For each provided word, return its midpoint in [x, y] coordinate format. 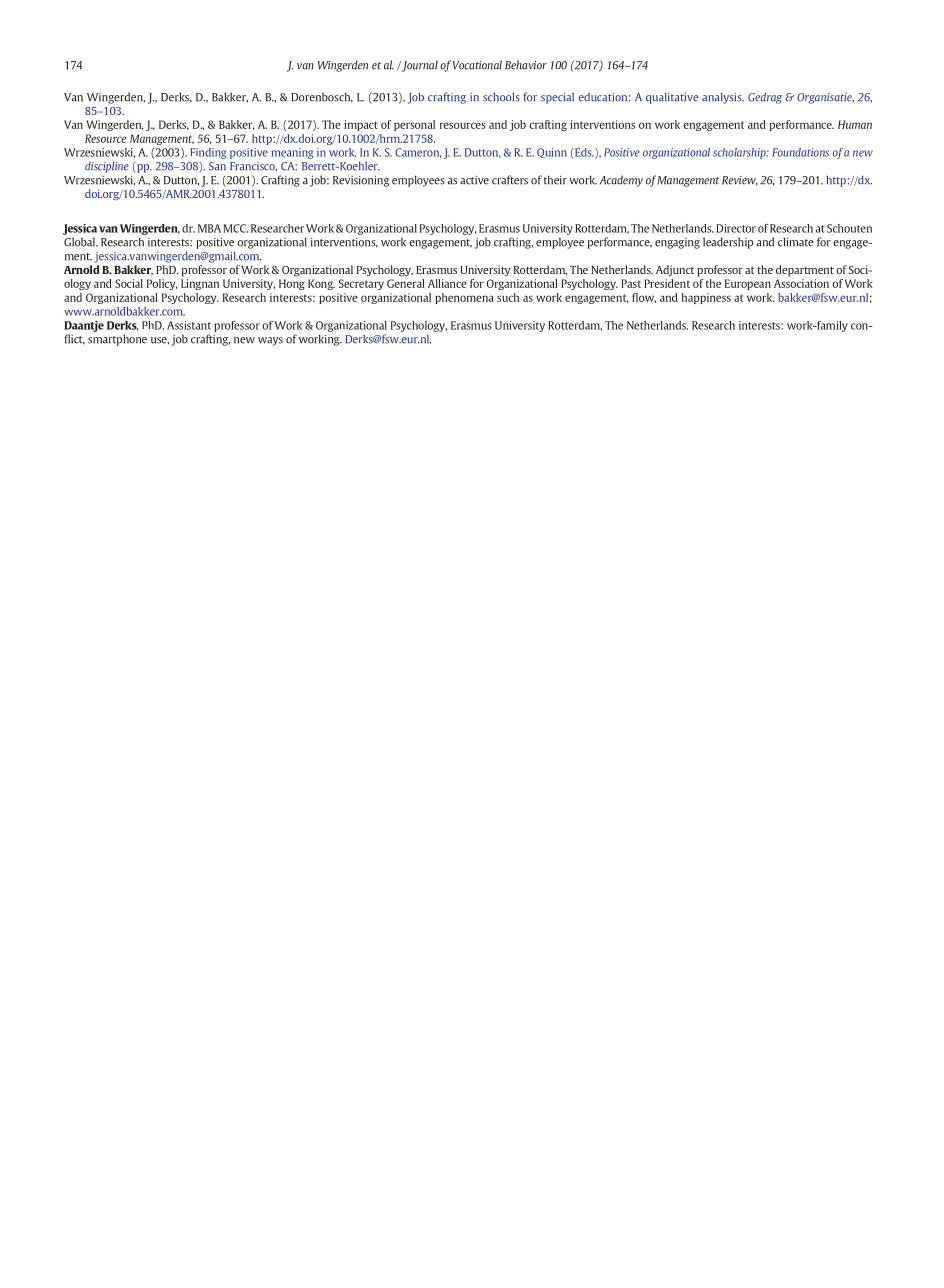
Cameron [418, 153]
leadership [728, 243]
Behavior [526, 65]
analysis [723, 98]
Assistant [189, 325]
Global [80, 242]
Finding [208, 153]
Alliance [447, 283]
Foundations [800, 152]
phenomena [464, 298]
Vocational [477, 65]
